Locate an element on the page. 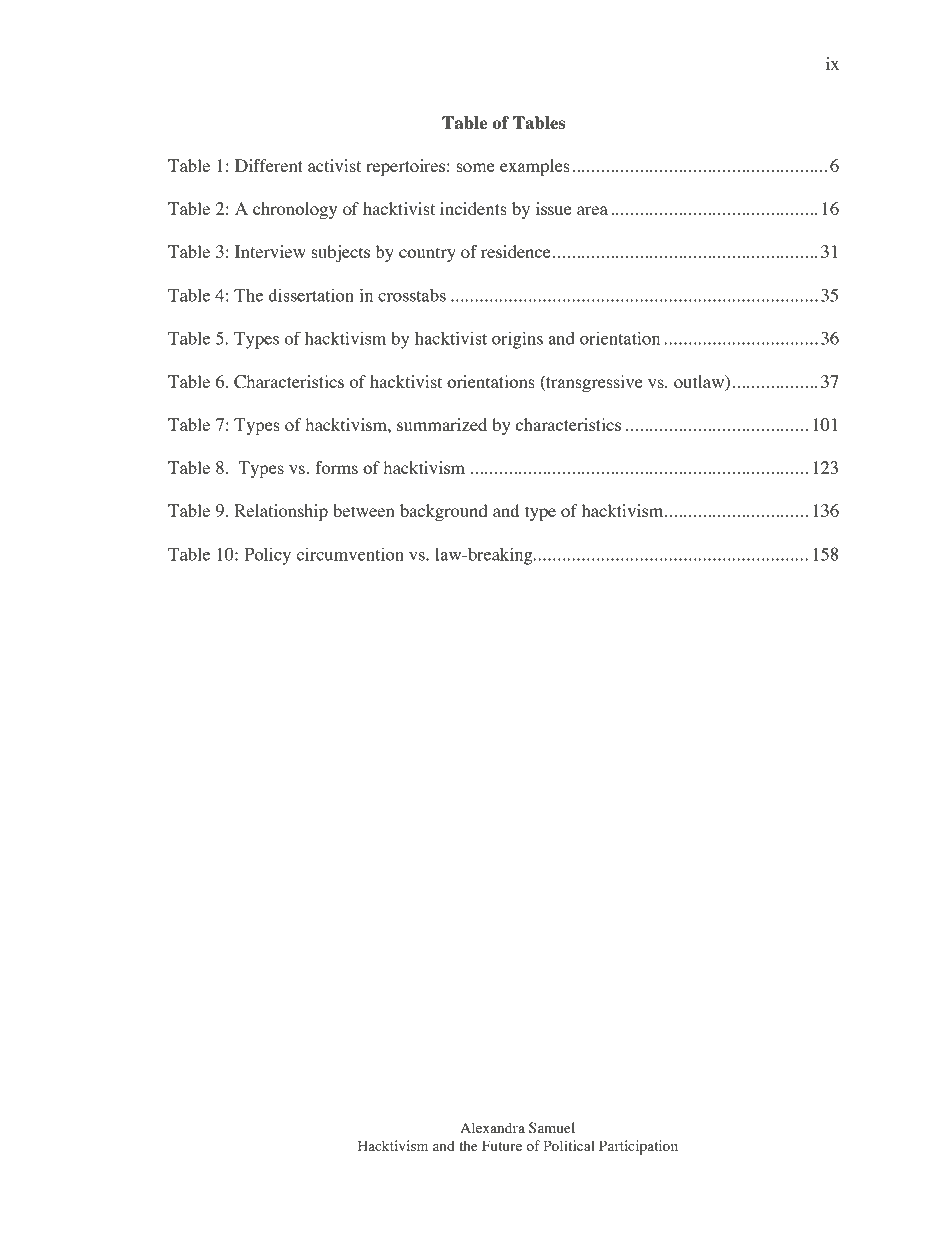 The width and height of the image is (952, 1233). Future is located at coordinates (502, 1145).
